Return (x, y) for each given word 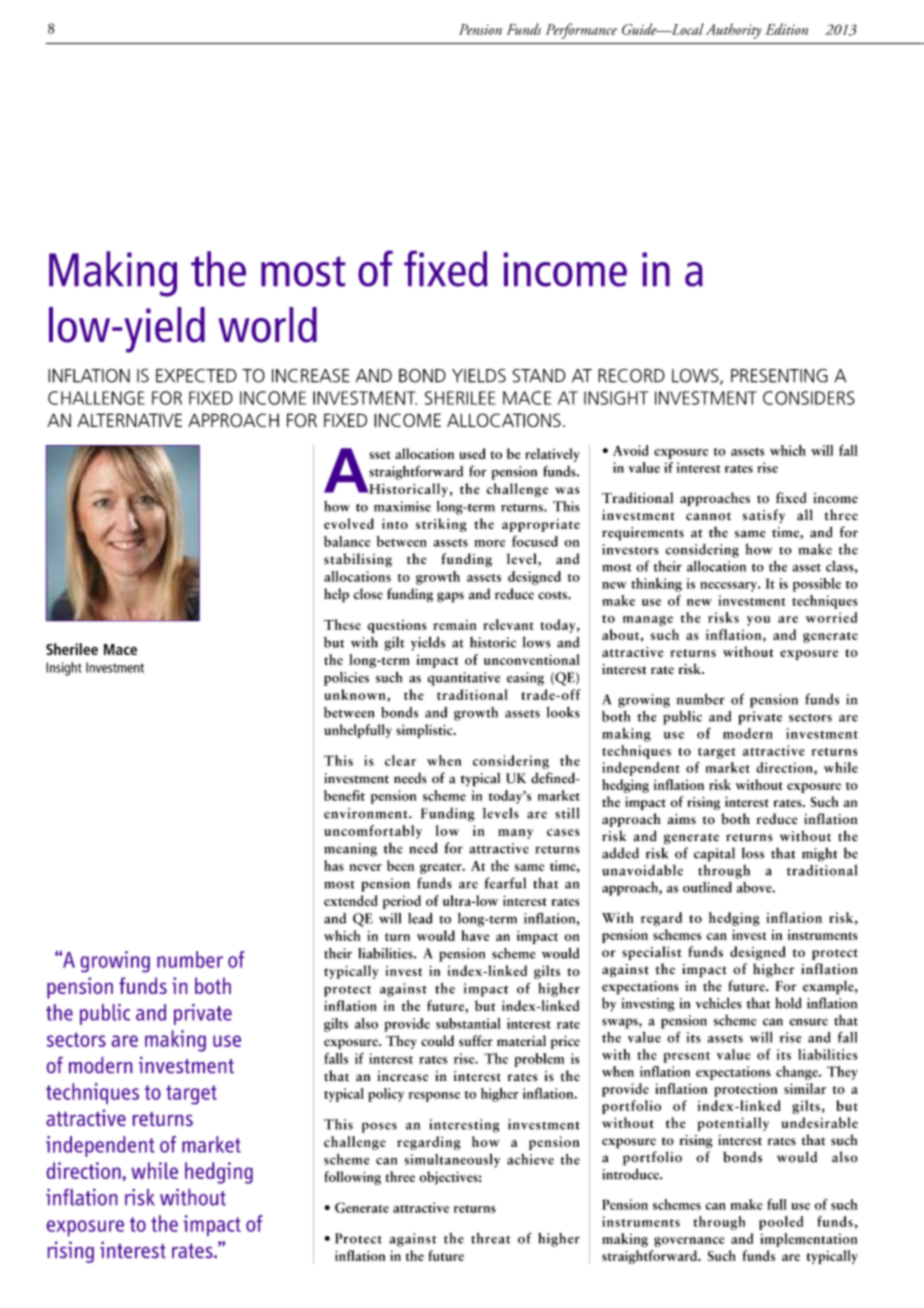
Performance (581, 31)
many (515, 834)
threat (490, 1238)
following (352, 1178)
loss (753, 853)
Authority (733, 31)
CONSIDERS (809, 398)
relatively (552, 455)
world (267, 325)
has (334, 865)
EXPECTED (196, 376)
